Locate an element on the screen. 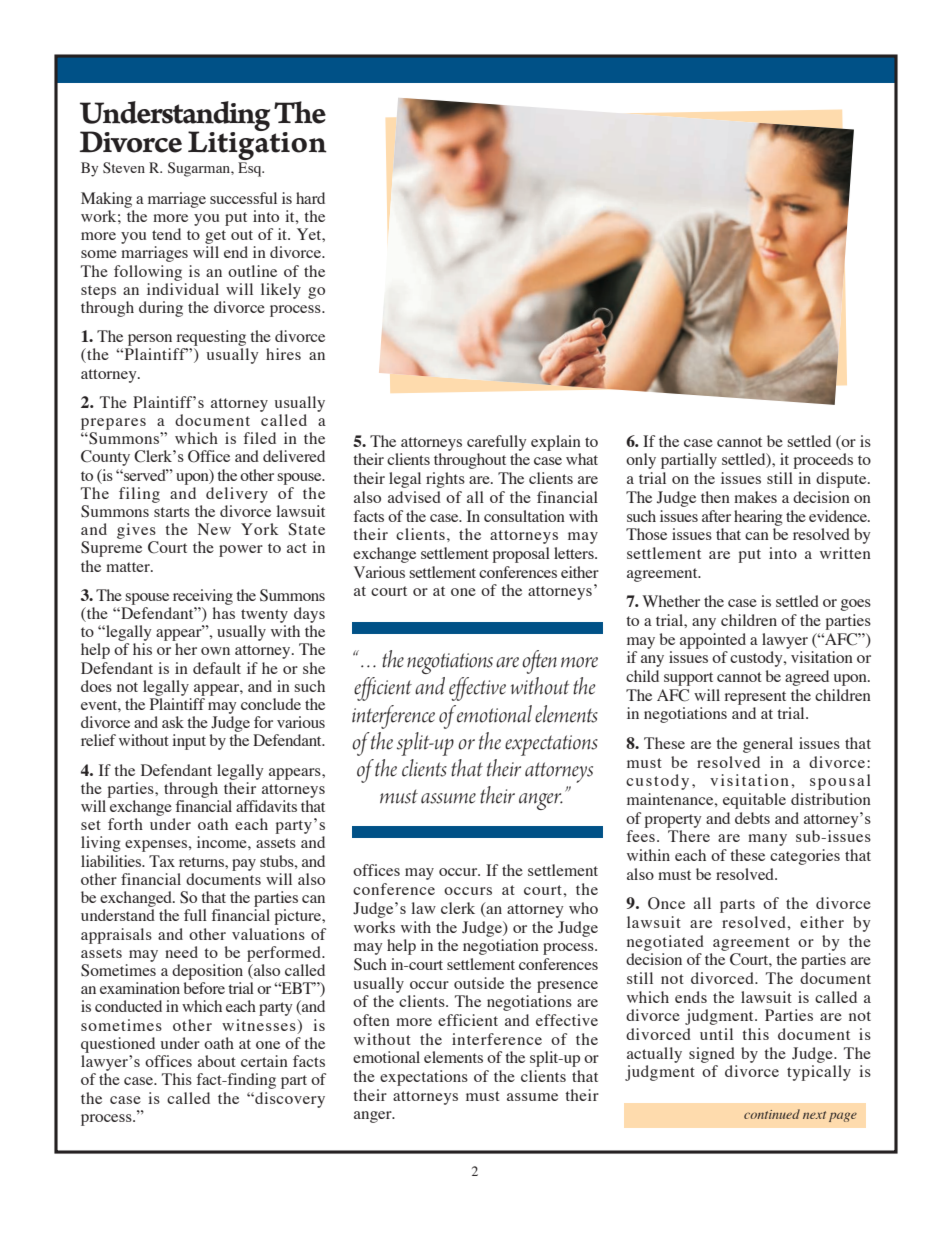 Image resolution: width=952 pixels, height=1233 pixels. continued is located at coordinates (772, 1114).
